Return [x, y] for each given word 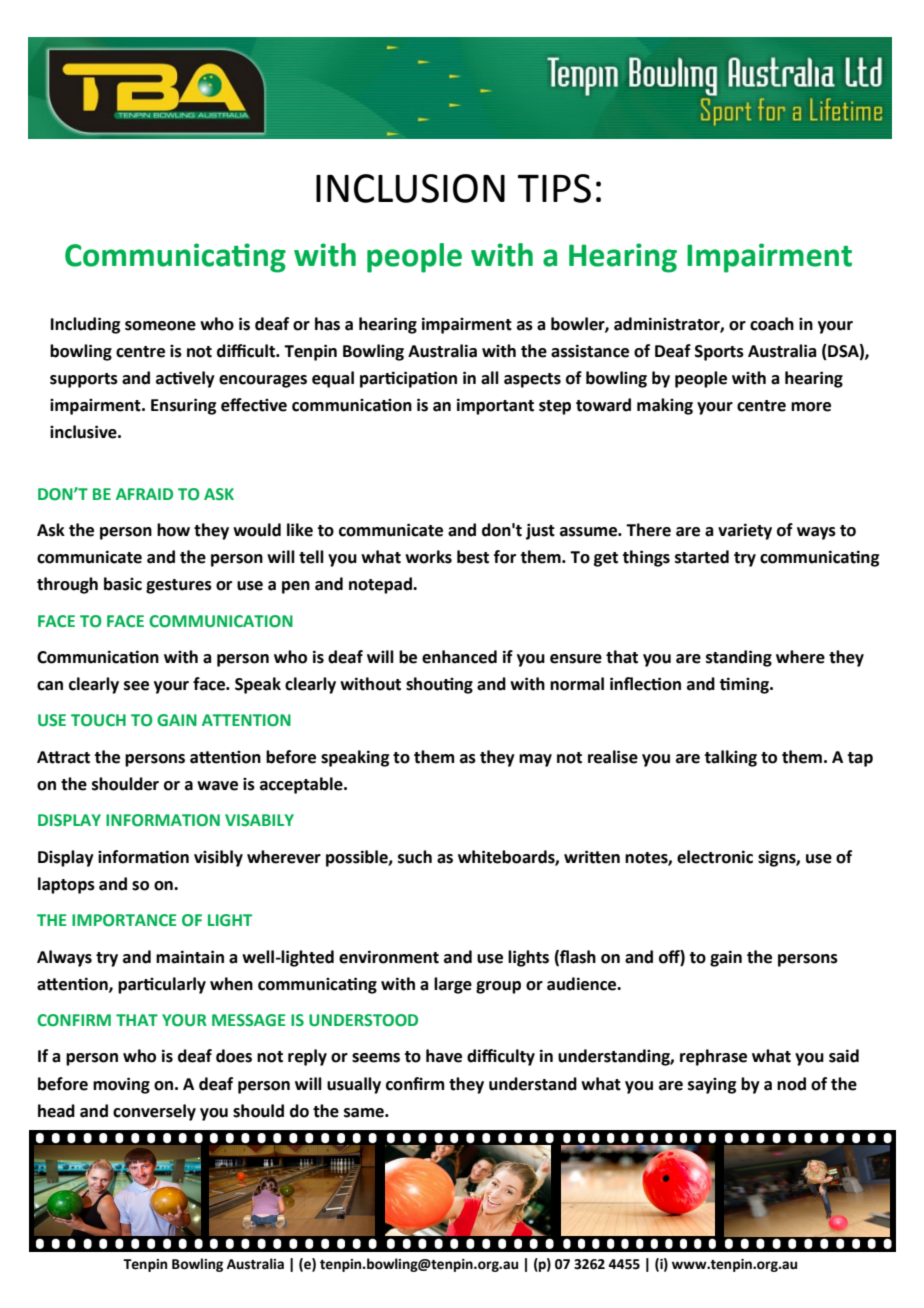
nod [791, 1084]
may [535, 760]
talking [730, 758]
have [444, 1056]
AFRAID [144, 494]
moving [121, 1085]
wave [217, 786]
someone [160, 326]
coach [772, 324]
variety [745, 531]
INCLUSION [410, 188]
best [473, 557]
